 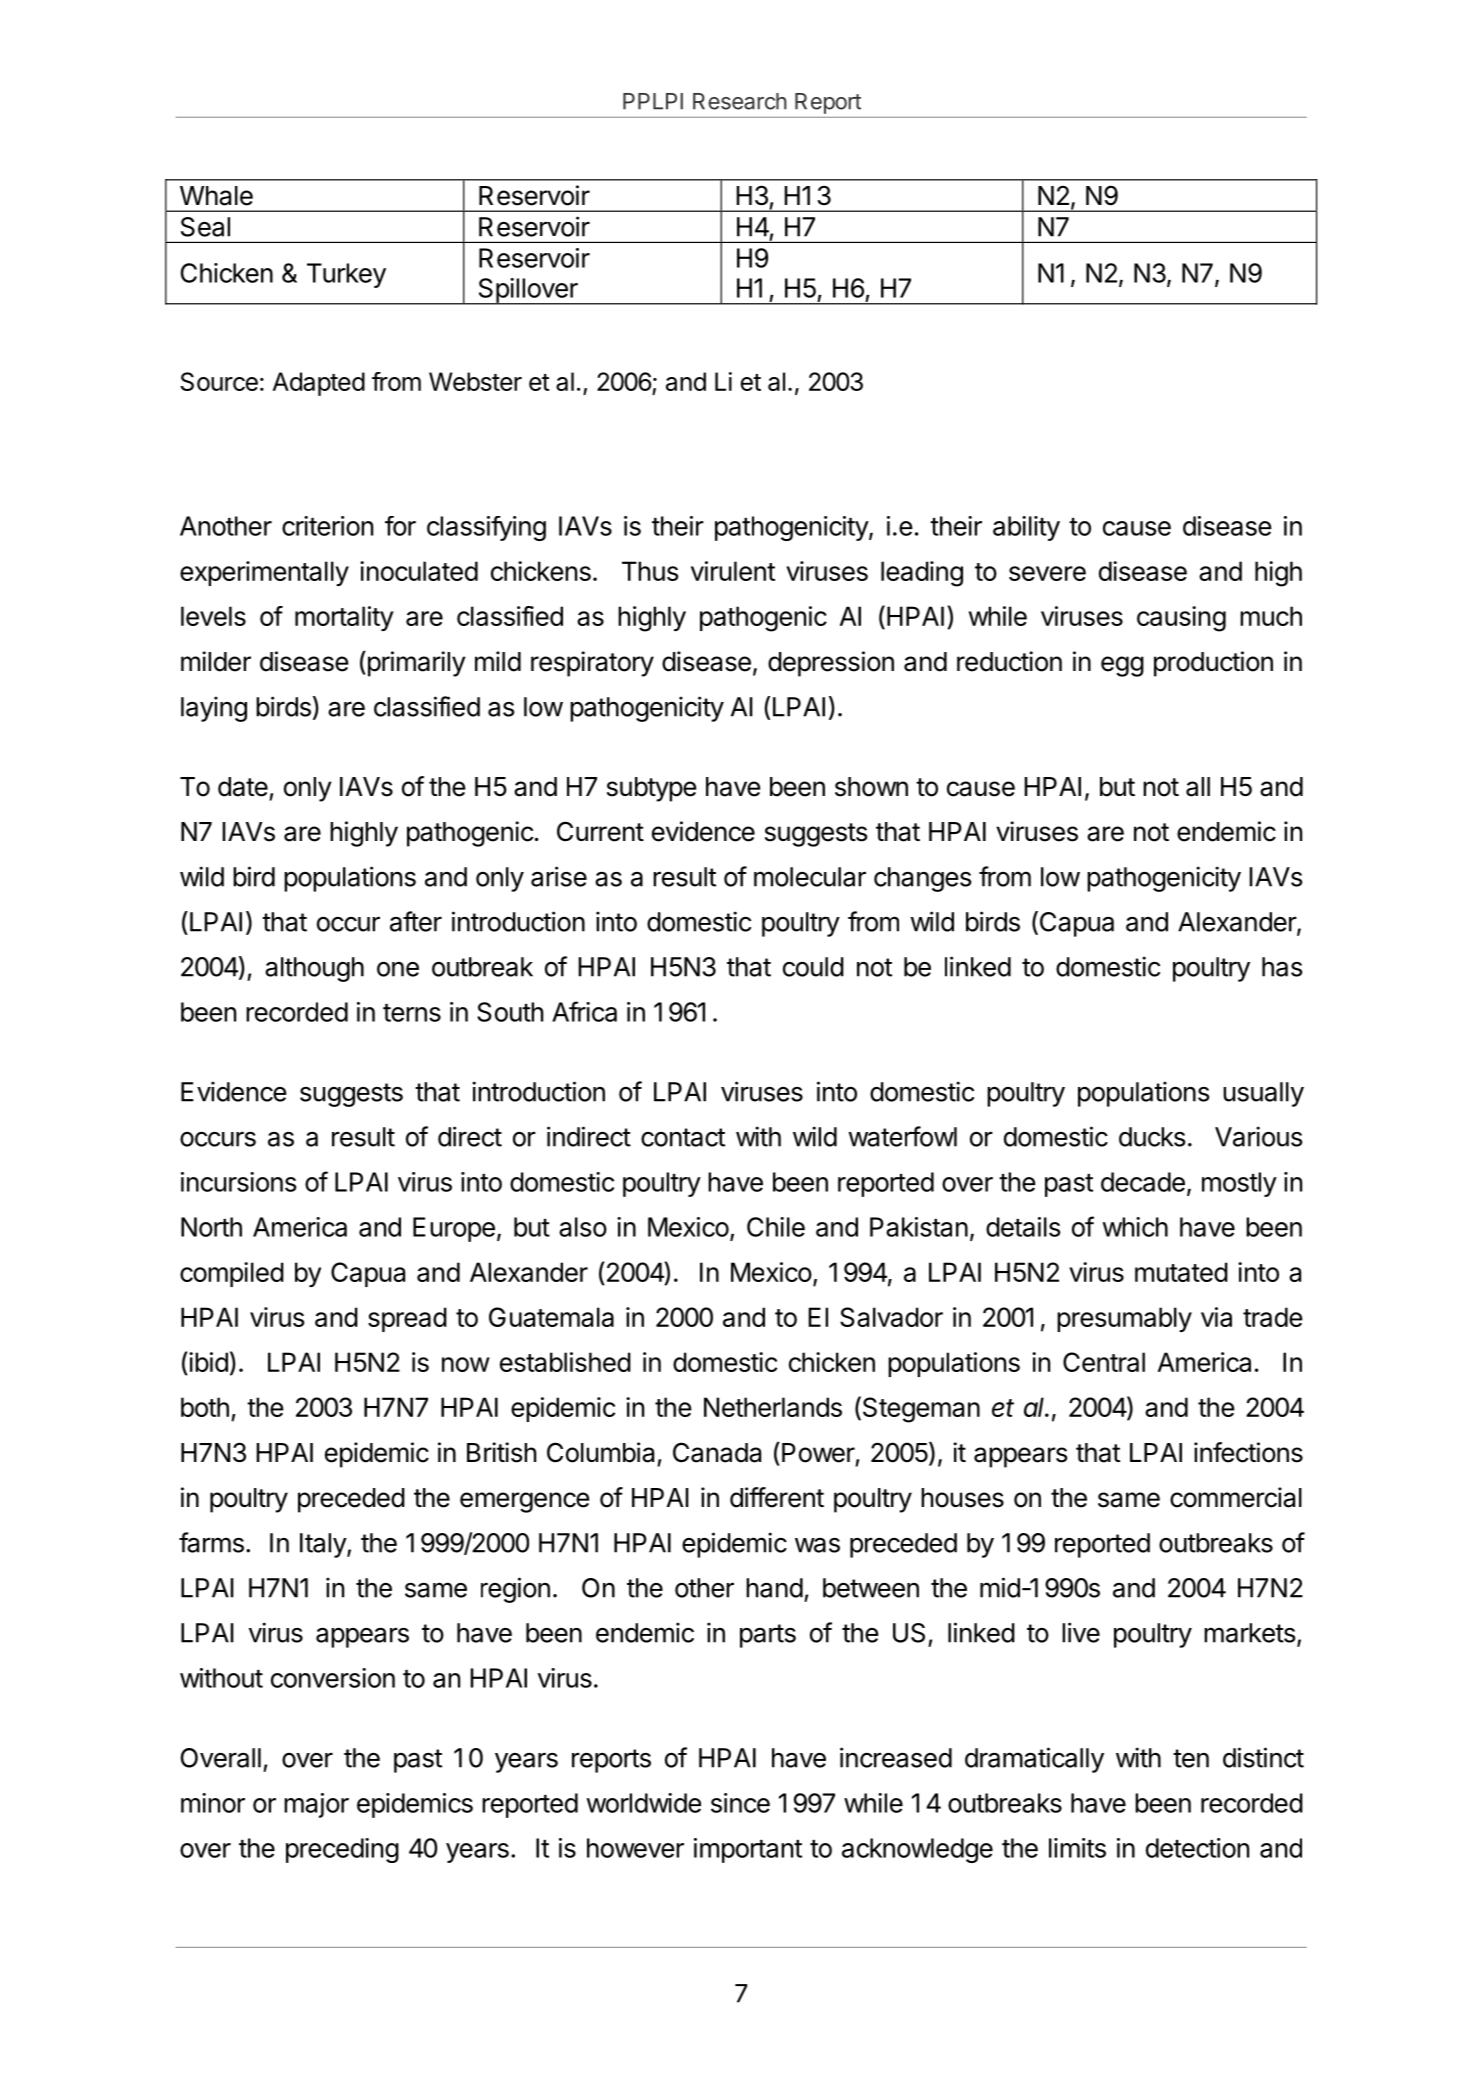 What do you see at coordinates (232, 1274) in the screenshot?
I see `compiled` at bounding box center [232, 1274].
